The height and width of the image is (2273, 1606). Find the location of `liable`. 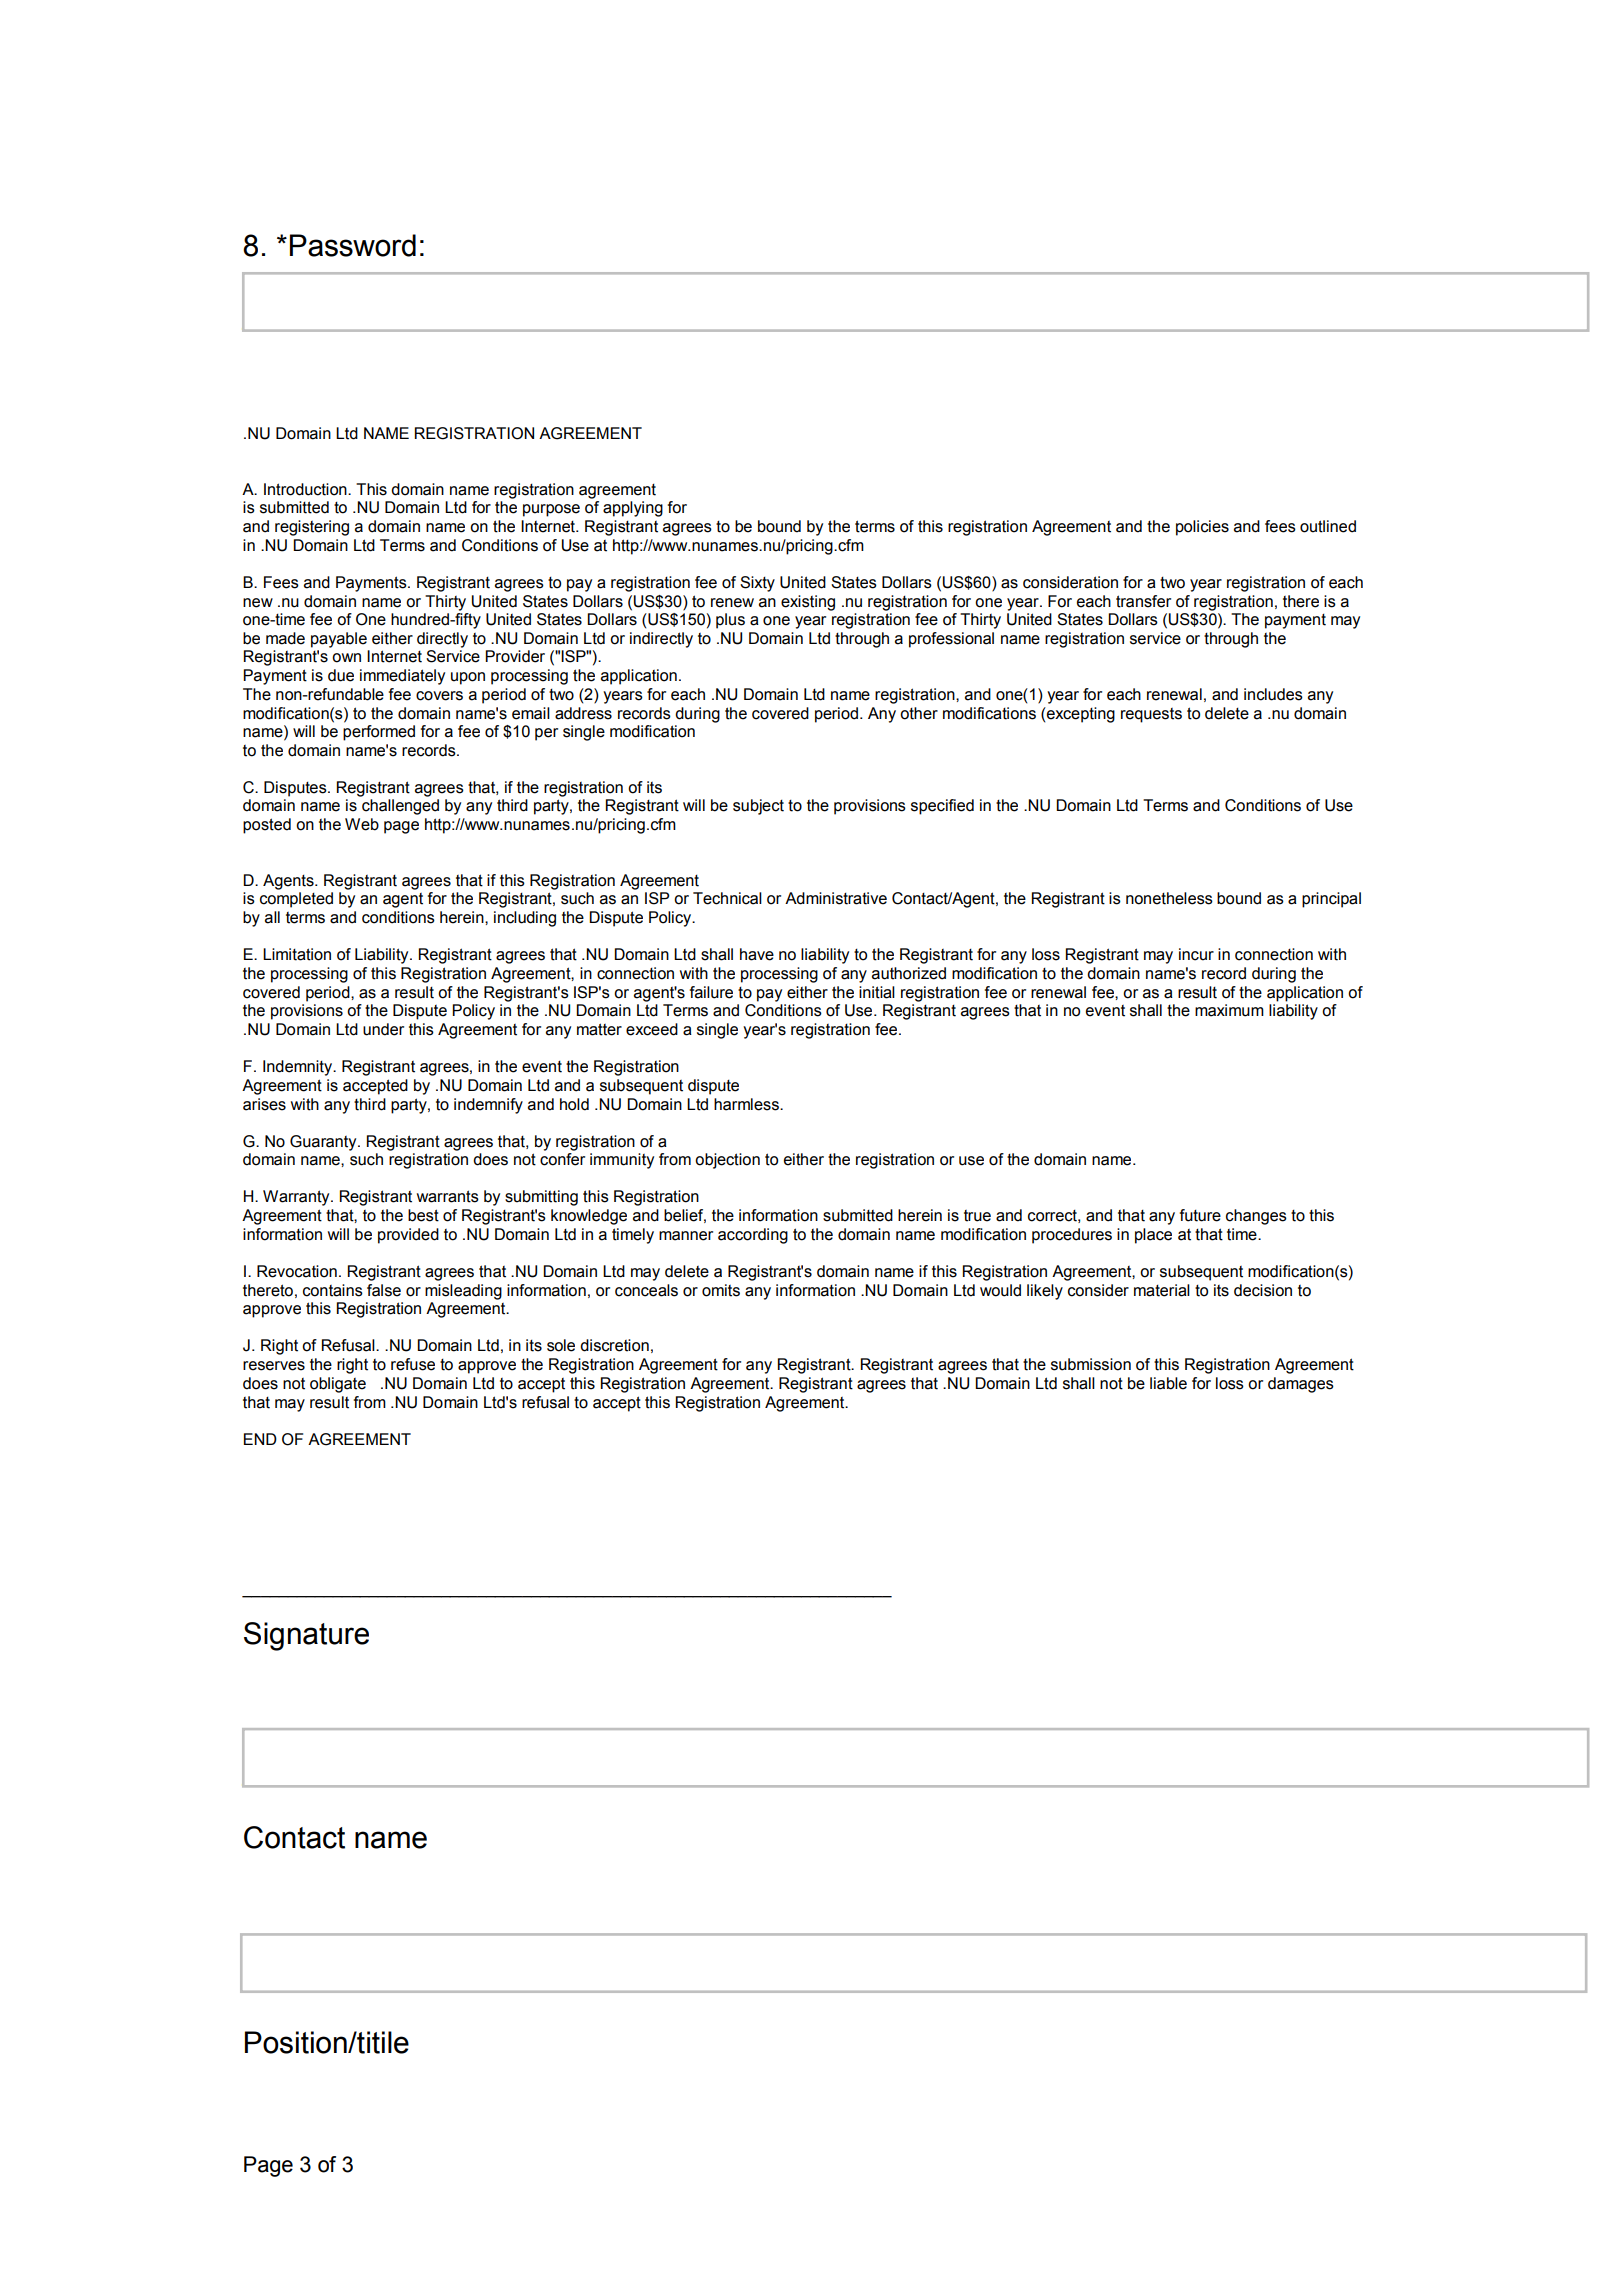

liable is located at coordinates (1168, 1383).
